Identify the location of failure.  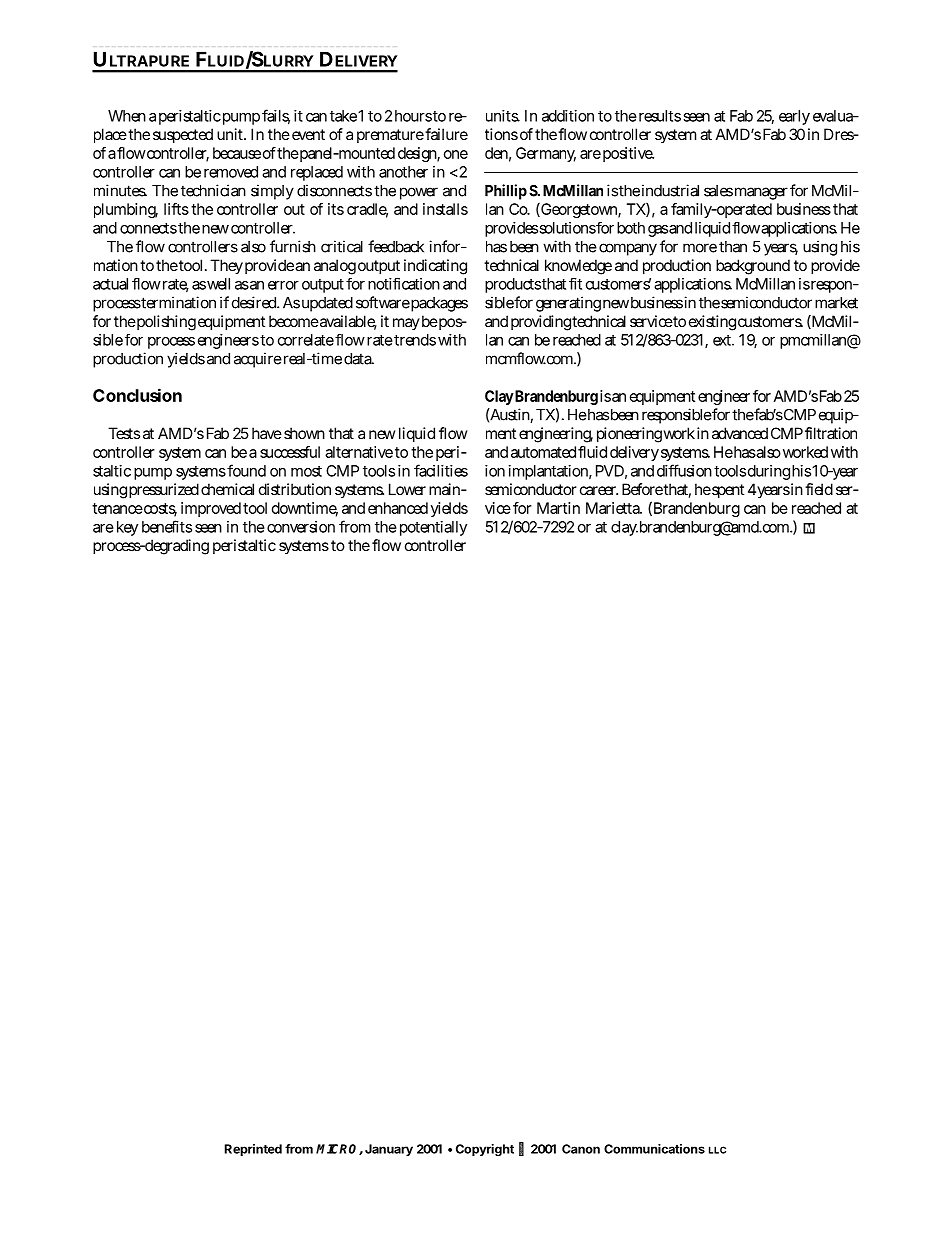
(446, 134).
